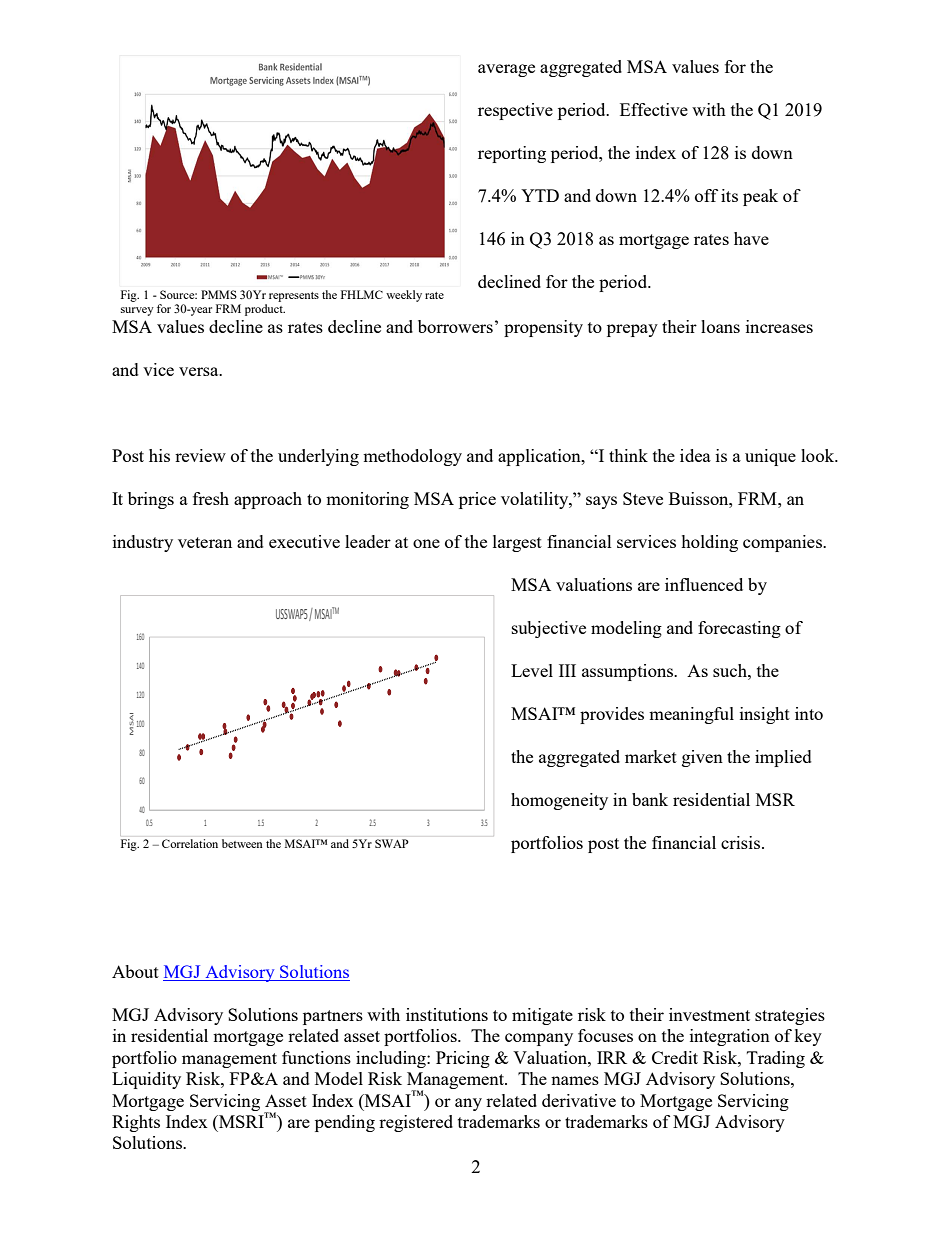 This screenshot has width=952, height=1233. I want to click on respective, so click(515, 111).
